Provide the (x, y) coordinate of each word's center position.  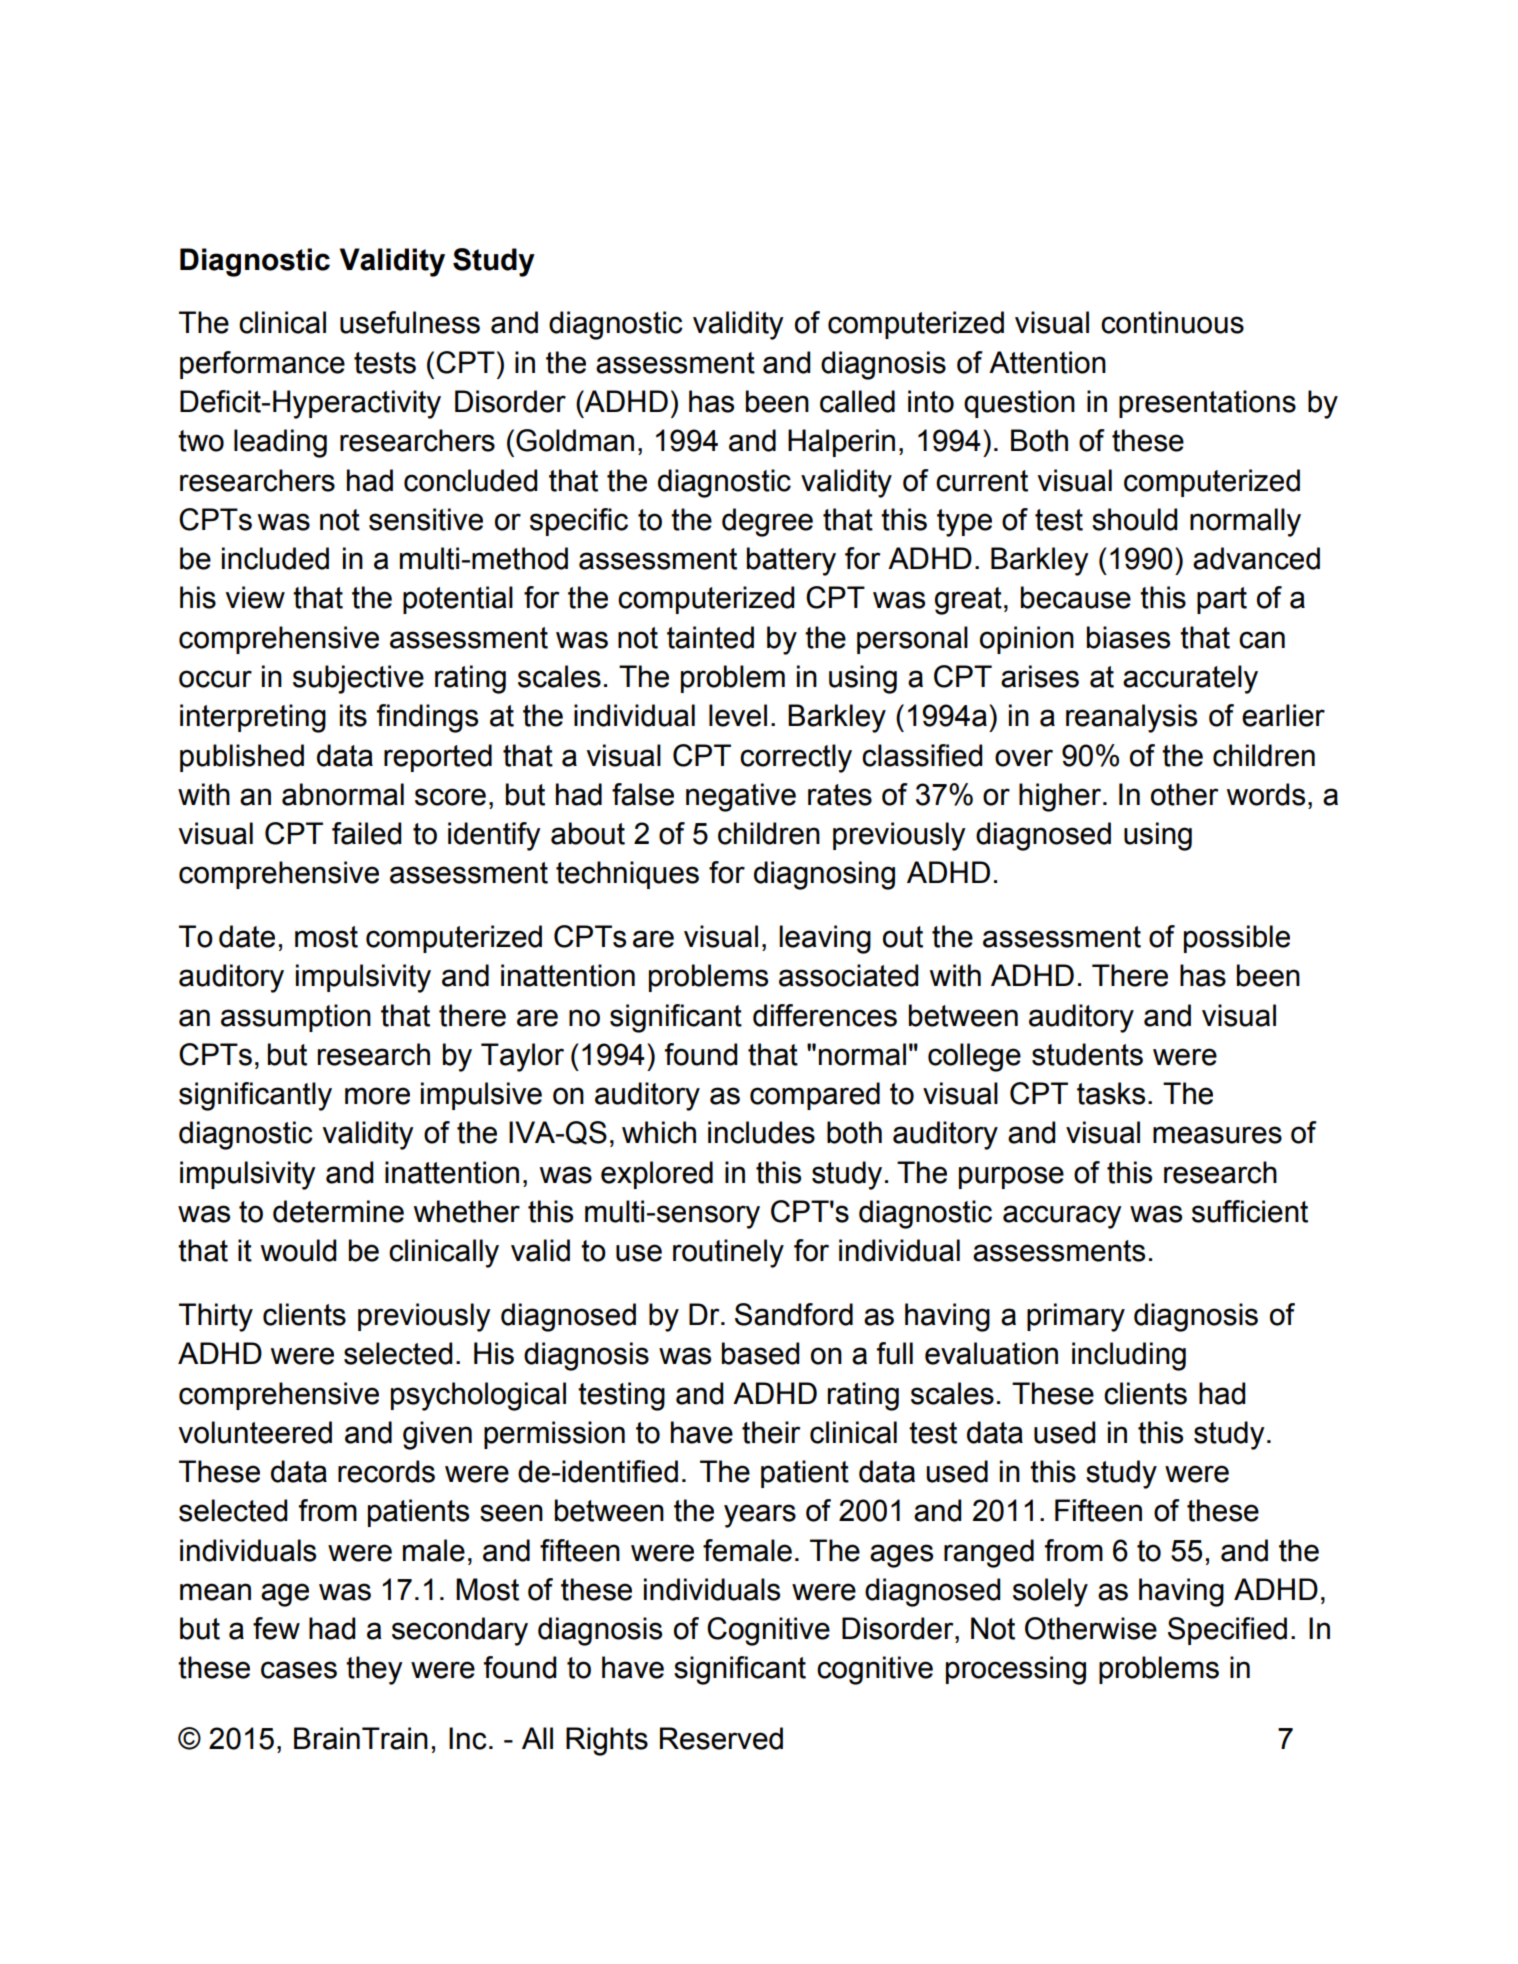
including (1129, 1356)
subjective (358, 679)
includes (761, 1132)
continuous (1172, 322)
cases (299, 1670)
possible (1237, 939)
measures (1217, 1135)
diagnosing (824, 875)
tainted (710, 637)
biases (1128, 637)
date (247, 936)
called (857, 401)
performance (262, 365)
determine (338, 1211)
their (771, 1432)
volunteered (255, 1432)
